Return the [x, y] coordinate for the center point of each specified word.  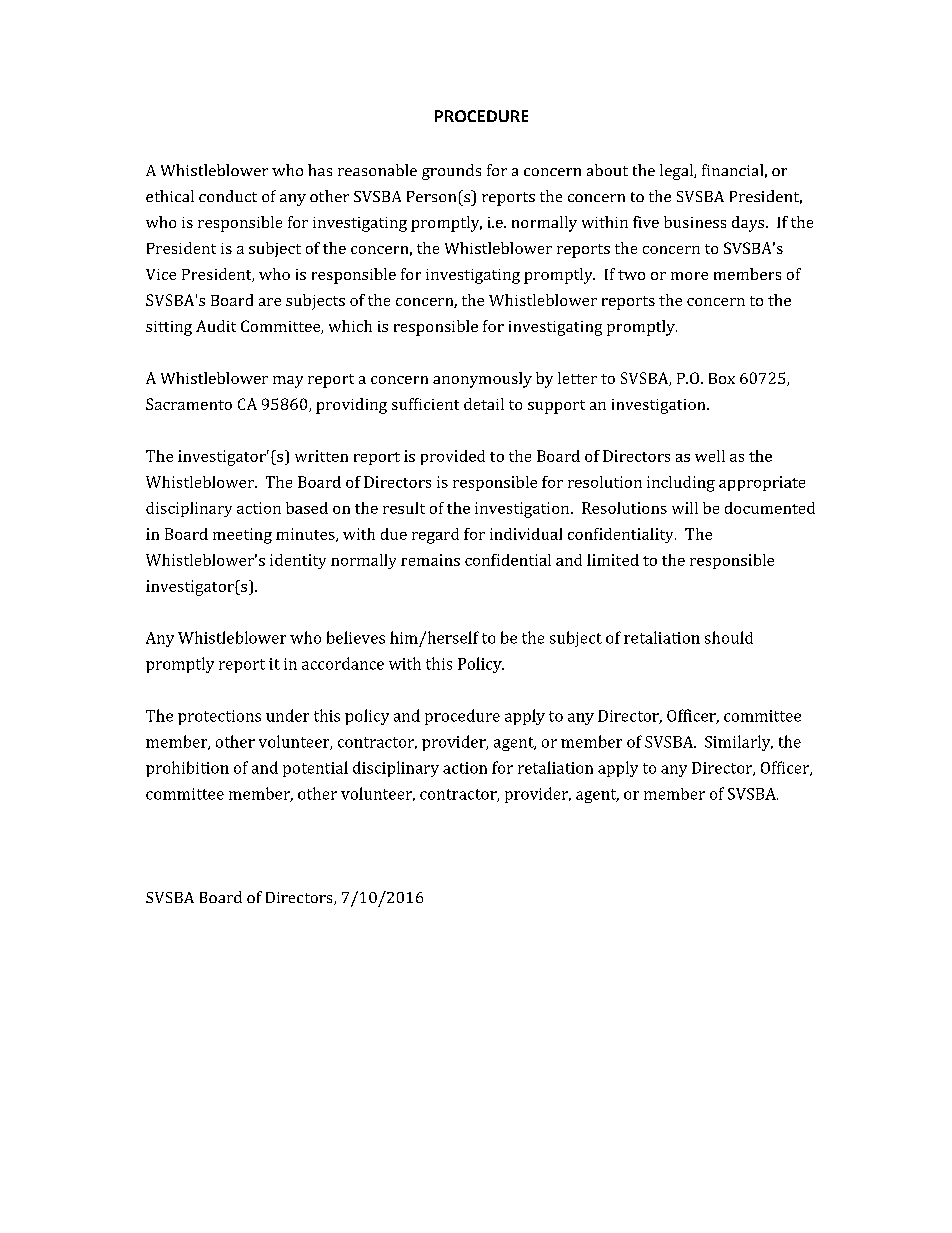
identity [298, 561]
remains [430, 560]
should [729, 637]
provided [453, 457]
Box [722, 378]
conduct [228, 196]
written [321, 456]
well [710, 456]
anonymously [482, 380]
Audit [216, 326]
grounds [451, 172]
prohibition [187, 769]
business [695, 222]
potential [315, 769]
